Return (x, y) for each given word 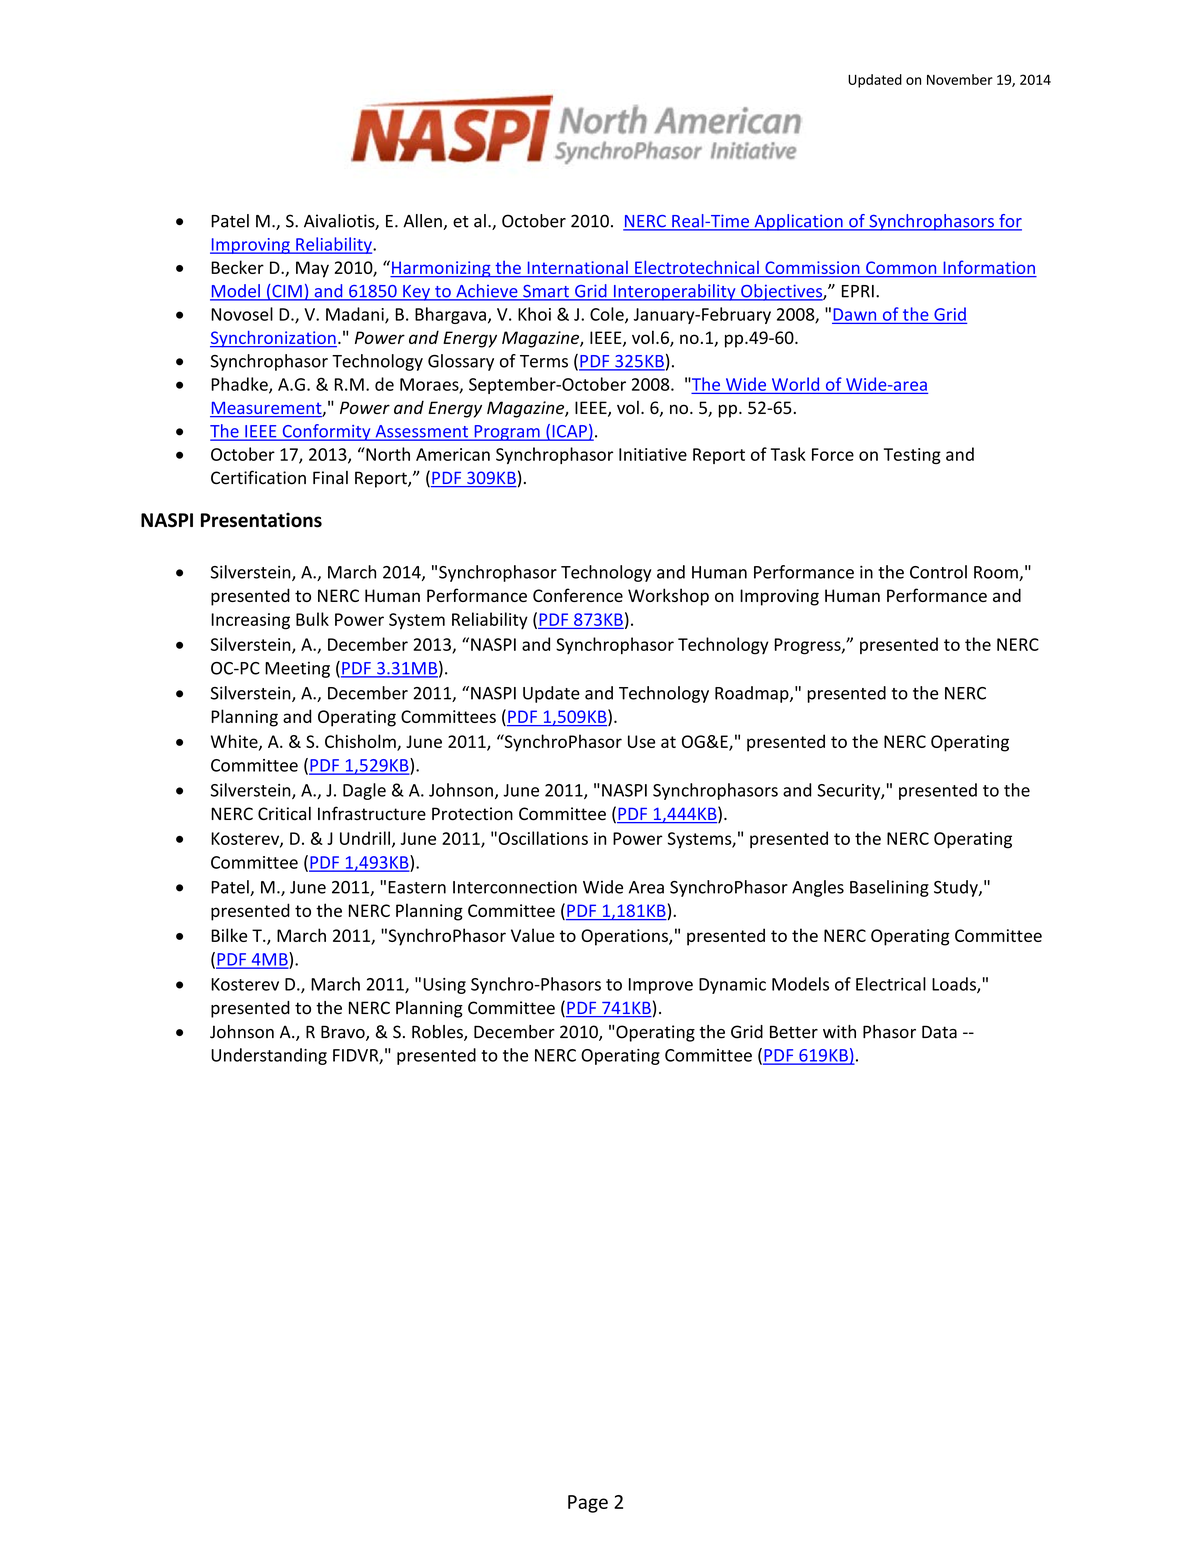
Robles (438, 1033)
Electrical (891, 984)
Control (938, 572)
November (960, 79)
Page (588, 1504)
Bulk (312, 619)
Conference (578, 595)
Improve (661, 986)
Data (939, 1032)
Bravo (344, 1033)
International (577, 269)
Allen (423, 222)
